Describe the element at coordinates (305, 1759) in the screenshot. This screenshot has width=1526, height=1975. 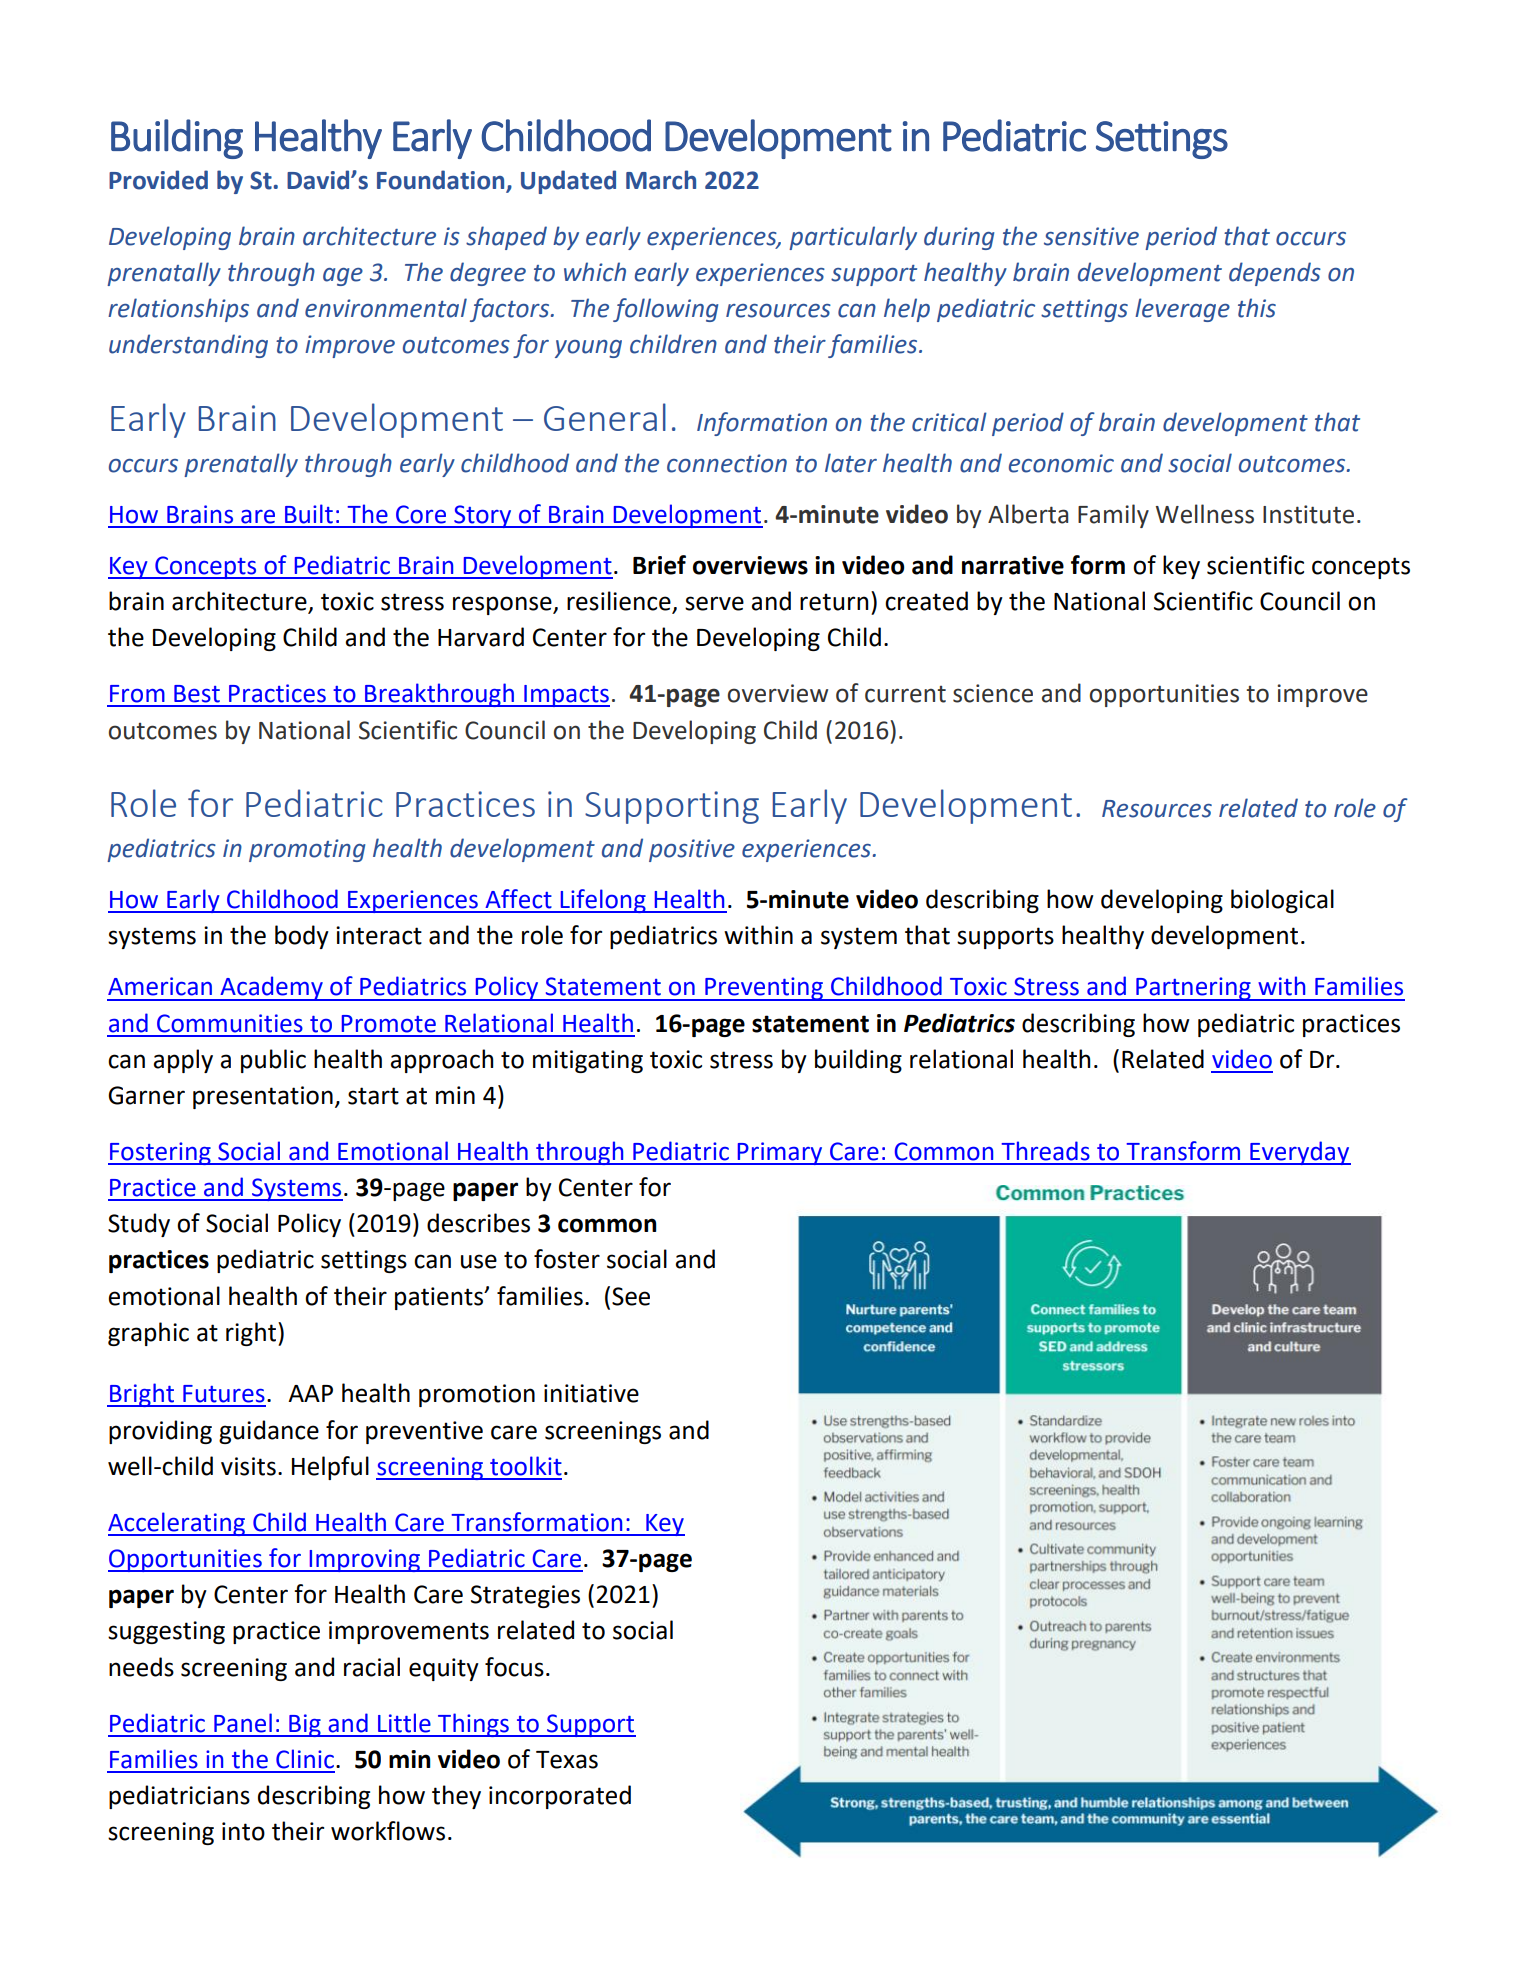
I see `Clinic` at that location.
